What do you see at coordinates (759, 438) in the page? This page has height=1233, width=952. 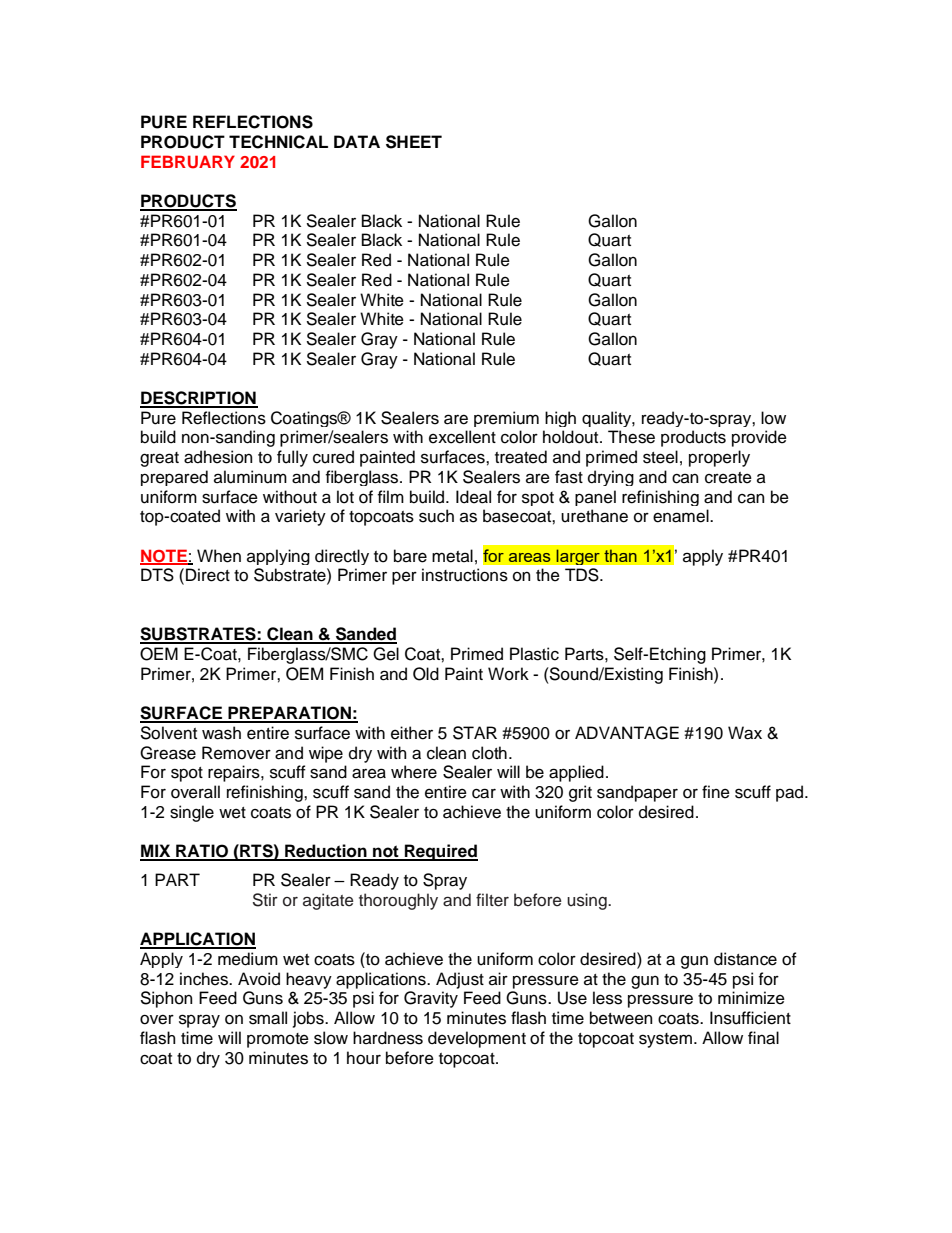 I see `provide` at bounding box center [759, 438].
